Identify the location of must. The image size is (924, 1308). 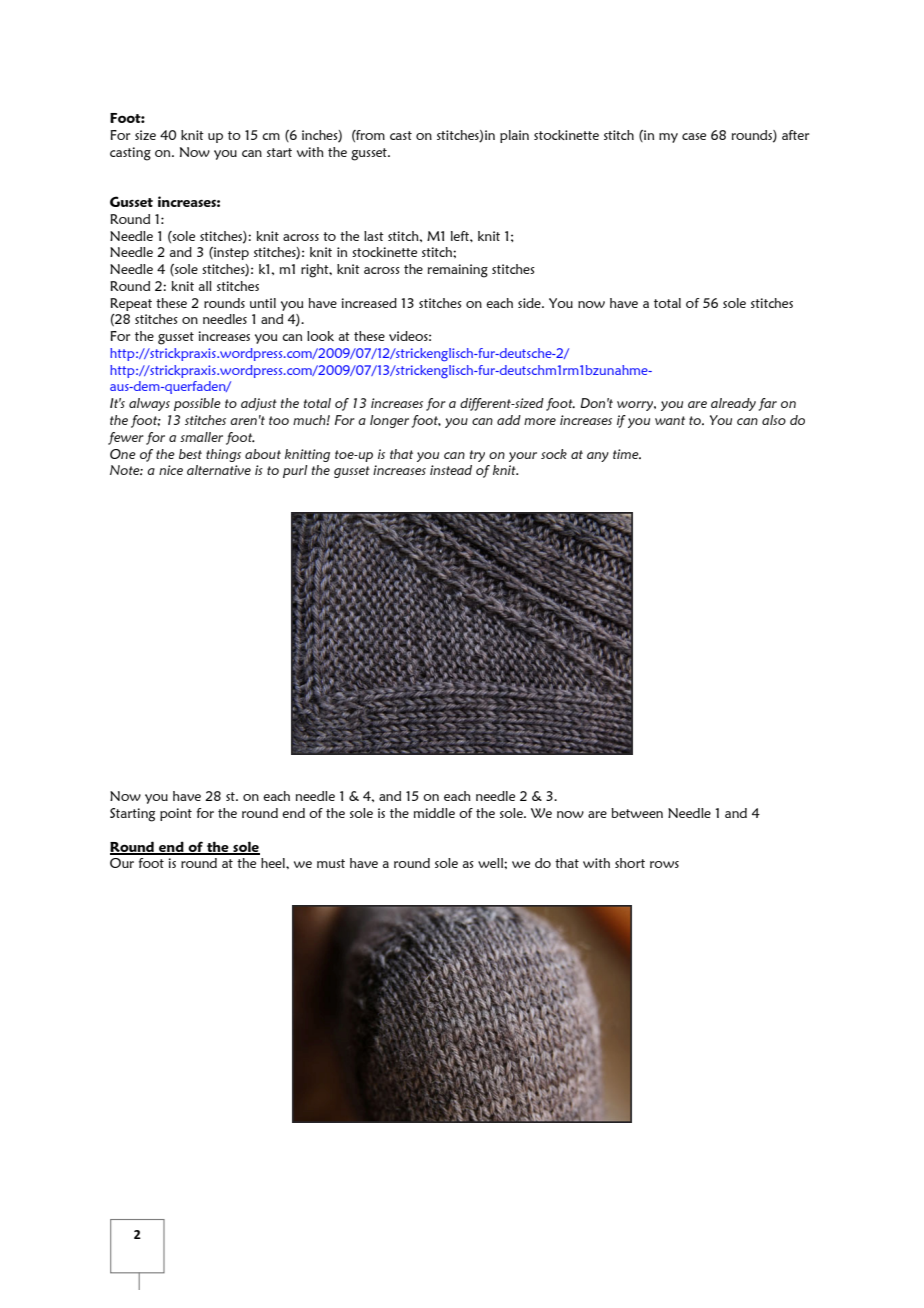
(331, 863).
